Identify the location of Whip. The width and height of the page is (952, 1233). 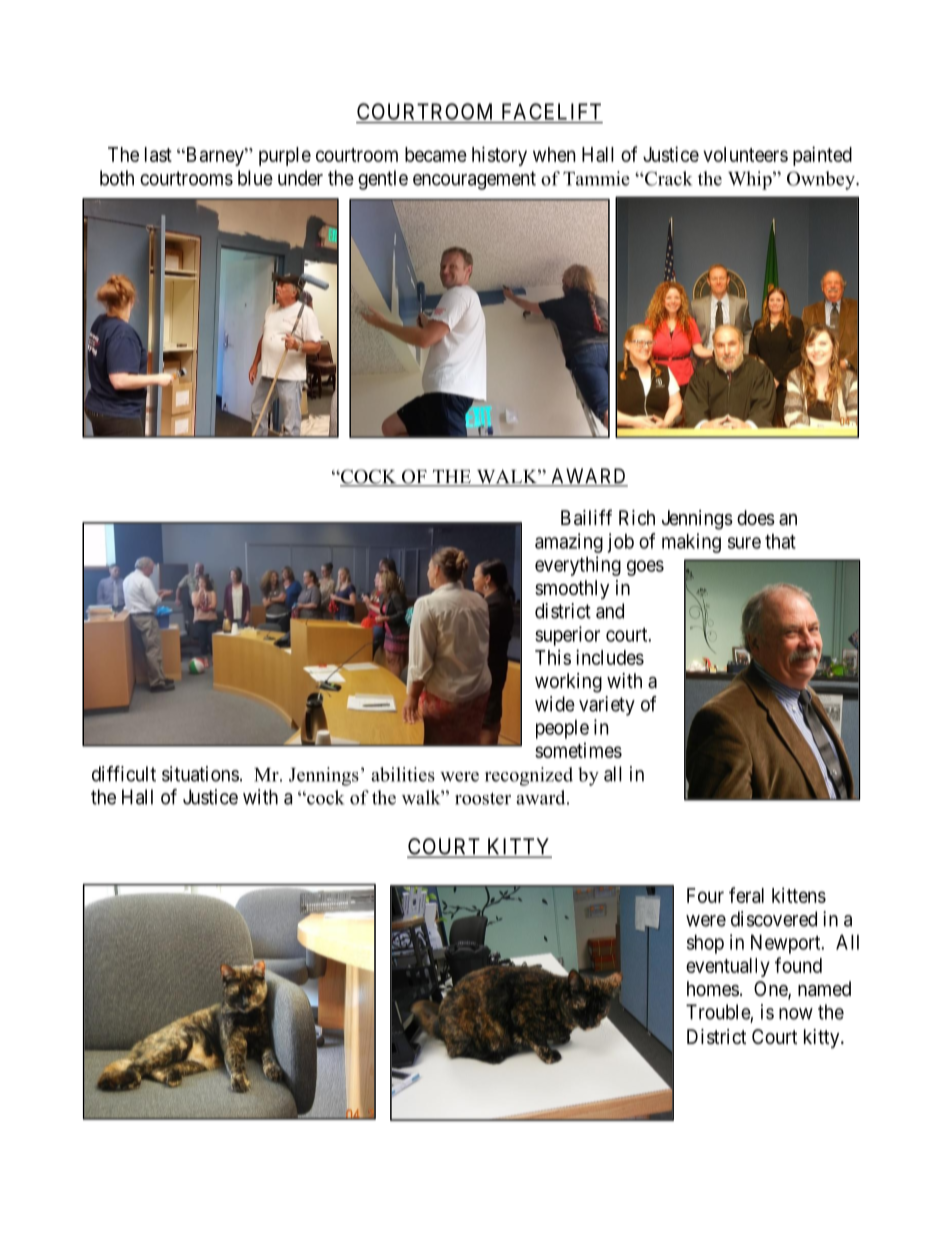
(751, 180).
